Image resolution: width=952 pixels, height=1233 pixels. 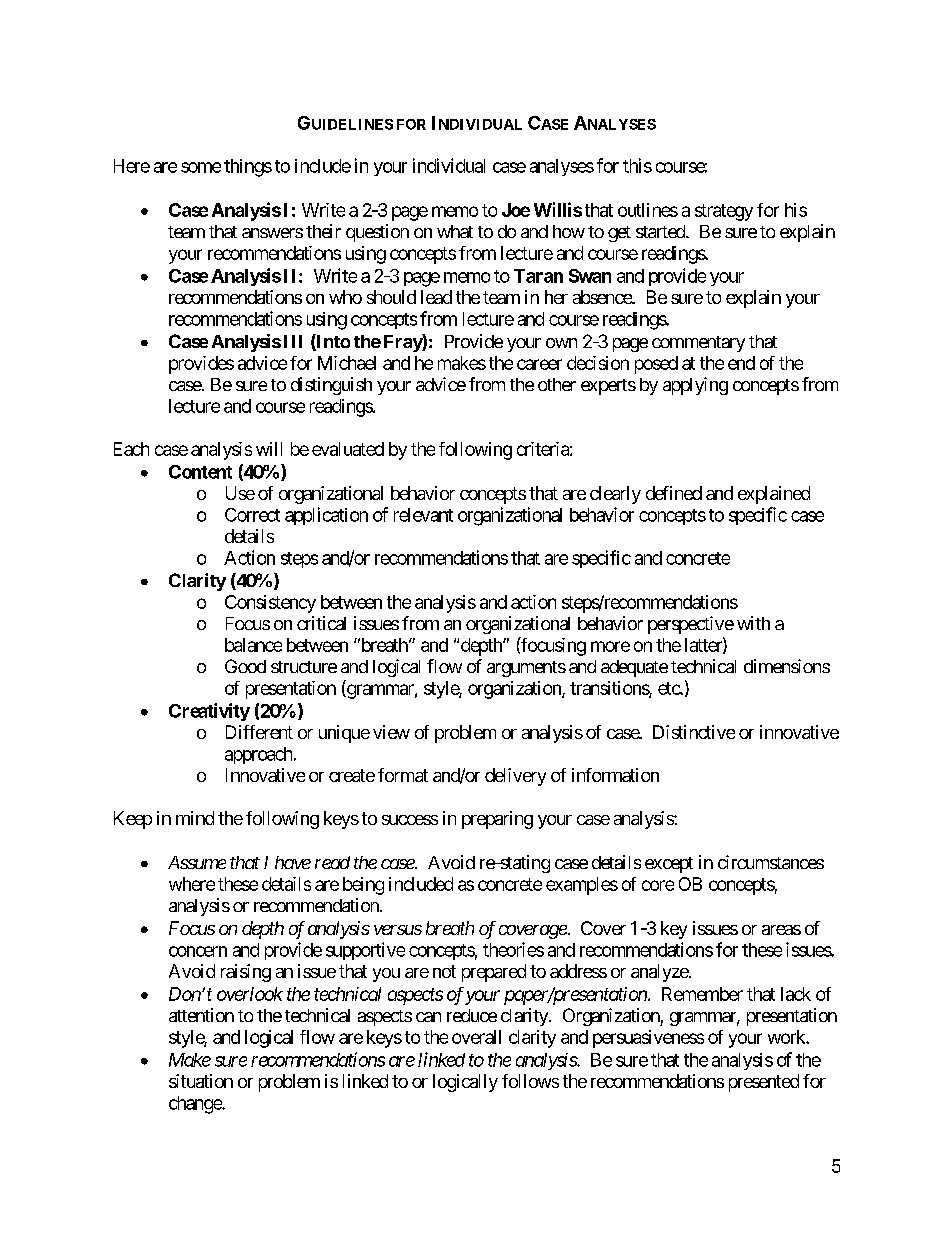 What do you see at coordinates (455, 231) in the page?
I see `what` at bounding box center [455, 231].
